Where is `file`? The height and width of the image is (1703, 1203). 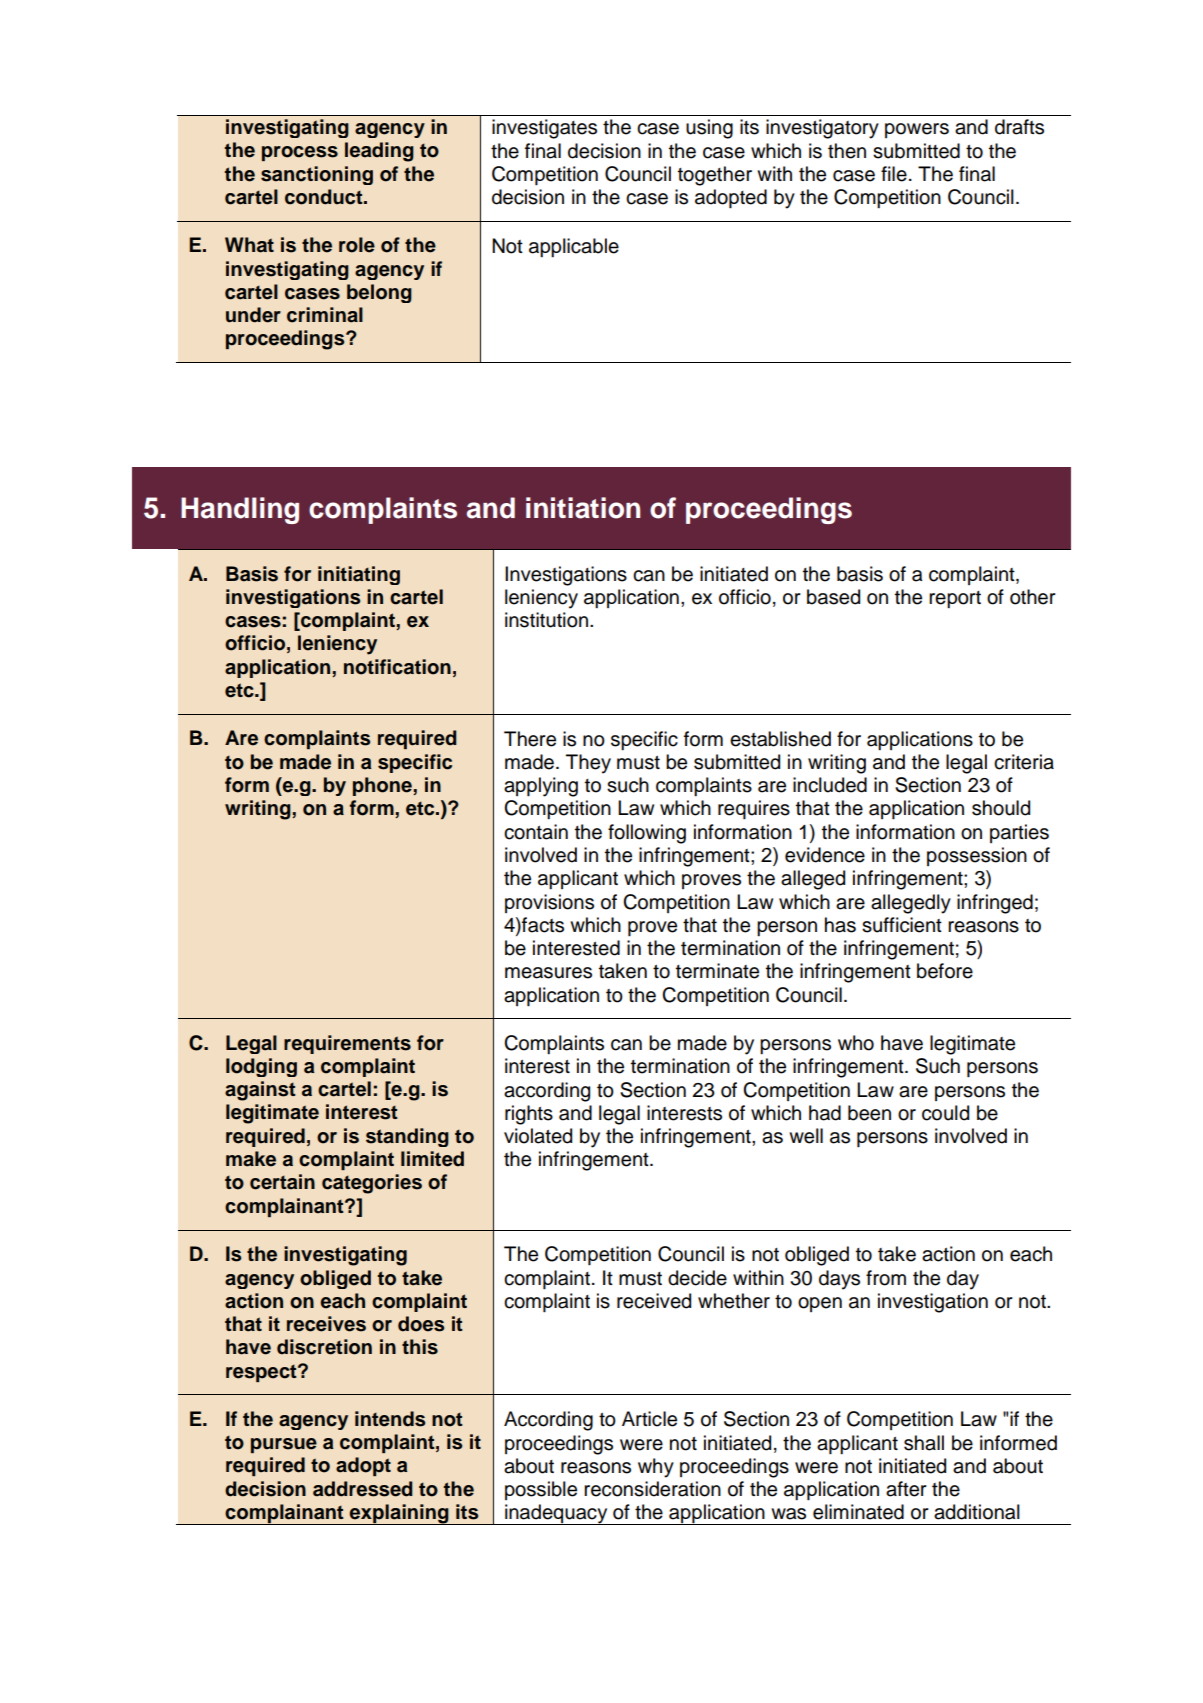 file is located at coordinates (894, 174).
